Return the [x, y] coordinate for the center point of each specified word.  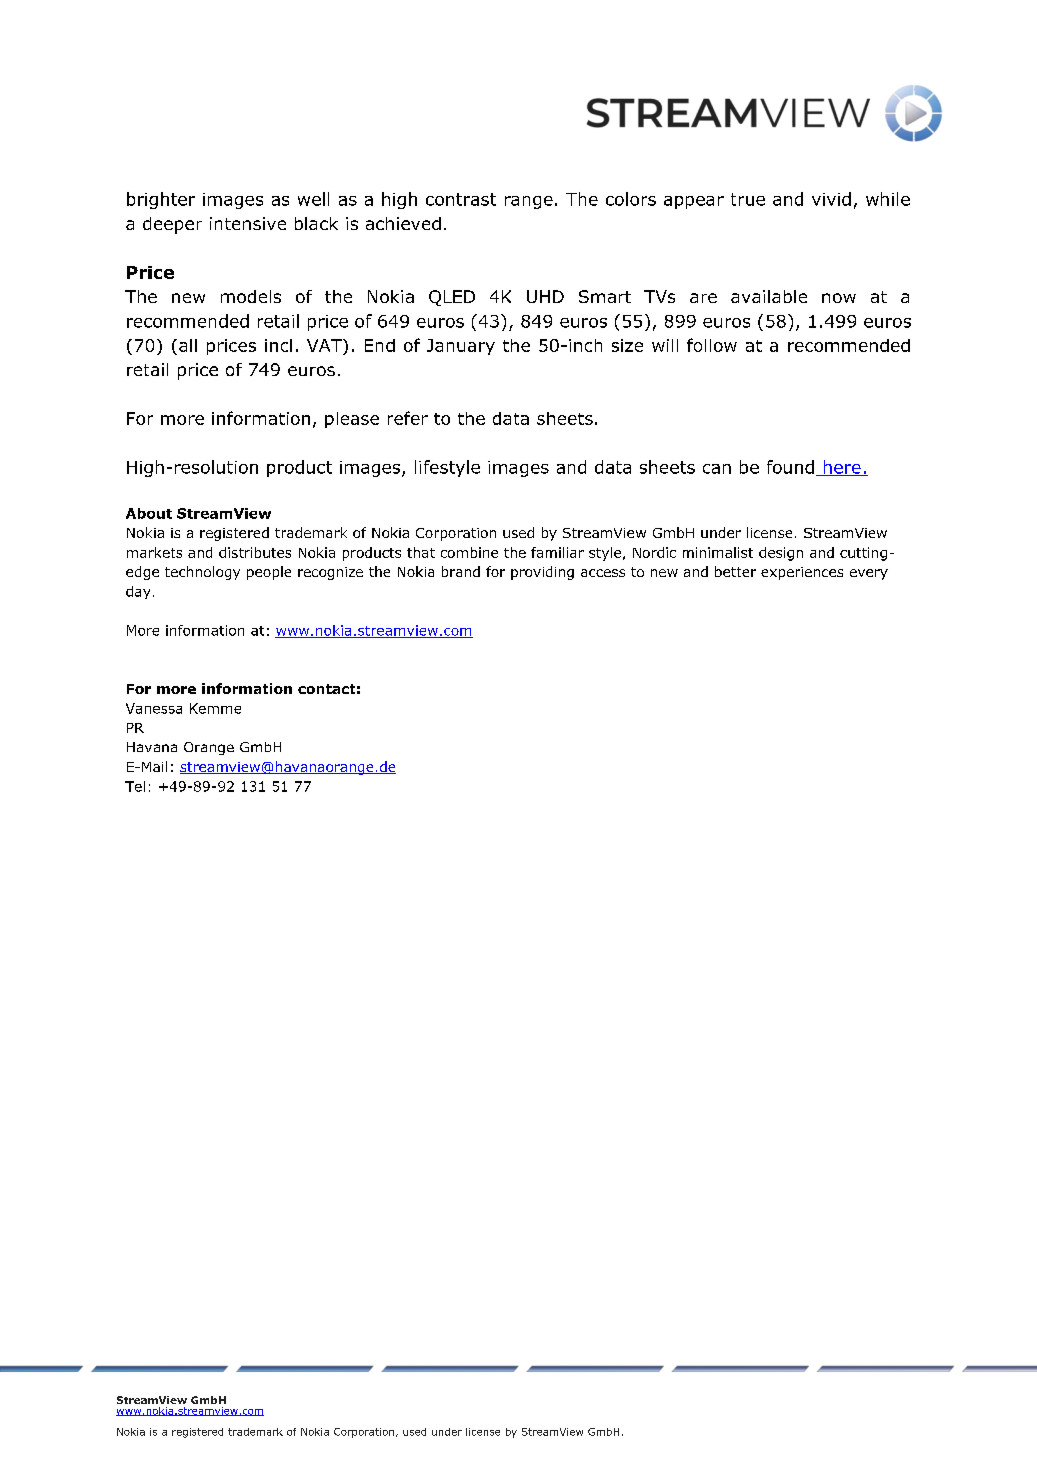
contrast [461, 199]
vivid [831, 199]
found [790, 467]
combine [469, 552]
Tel [135, 786]
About [149, 513]
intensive [248, 223]
